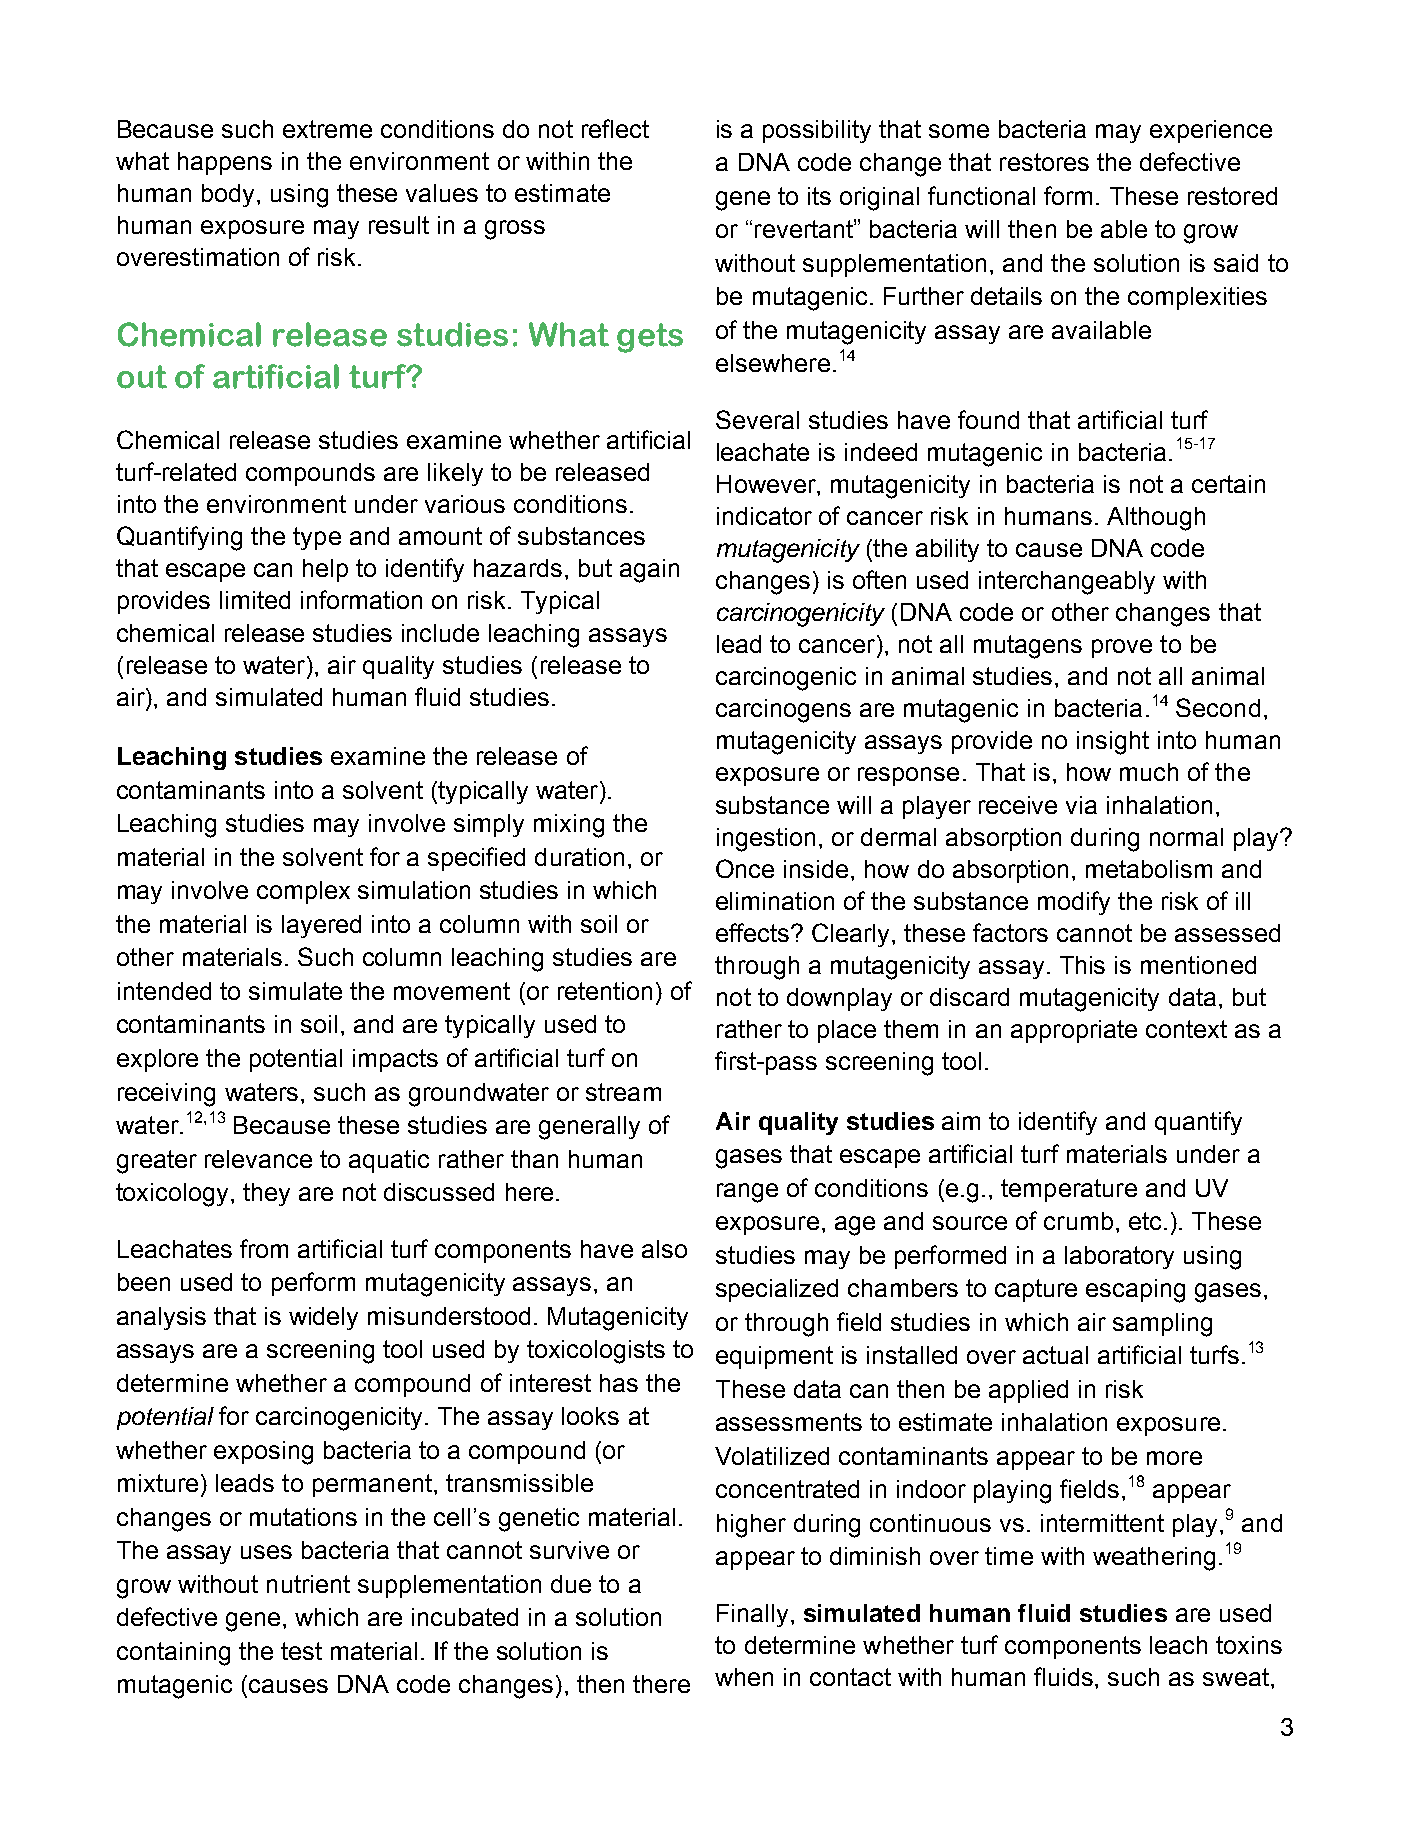 This image has width=1410, height=1825. I want to click on Finally, so click(752, 1615).
